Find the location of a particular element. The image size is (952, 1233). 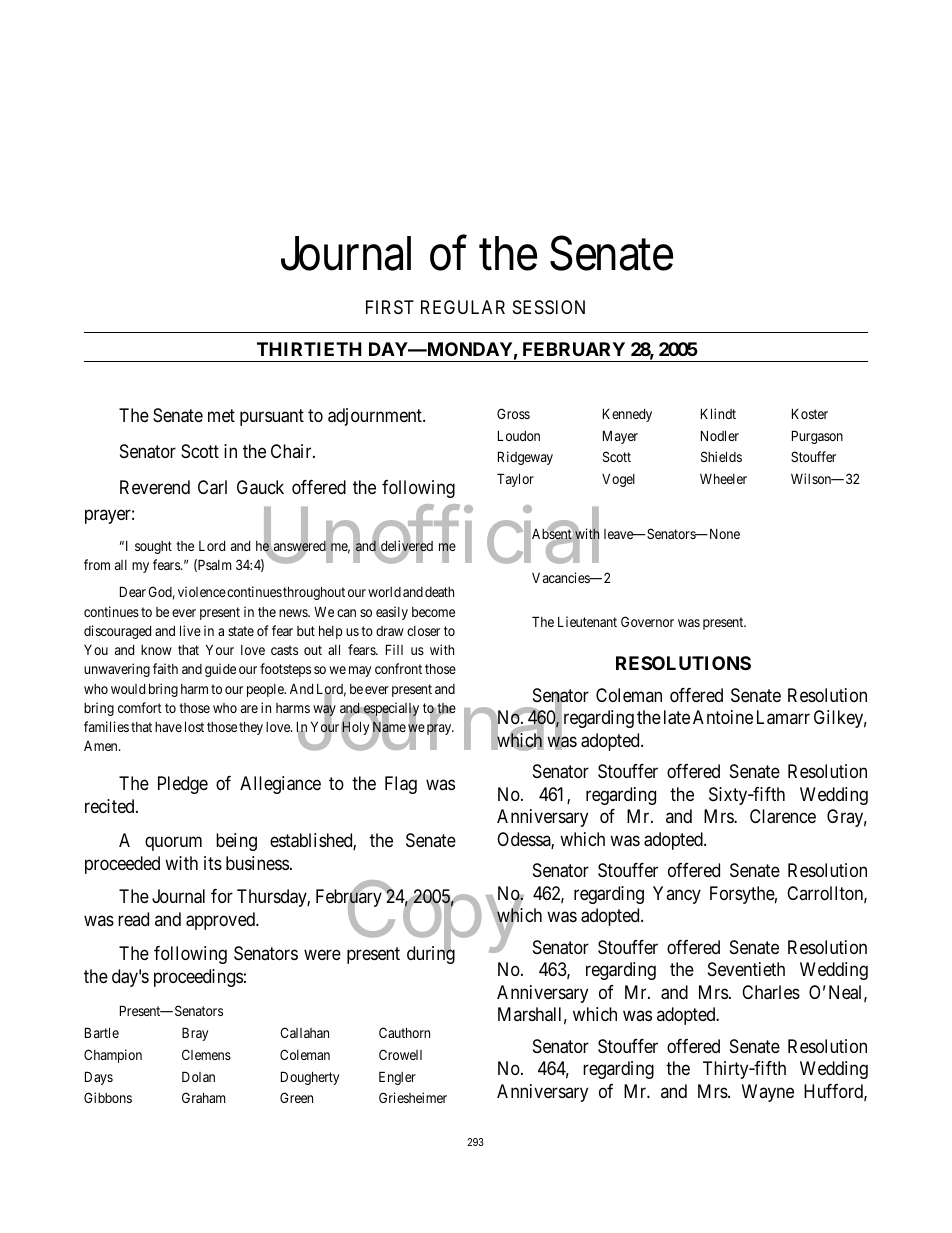

Koster is located at coordinates (810, 413).
